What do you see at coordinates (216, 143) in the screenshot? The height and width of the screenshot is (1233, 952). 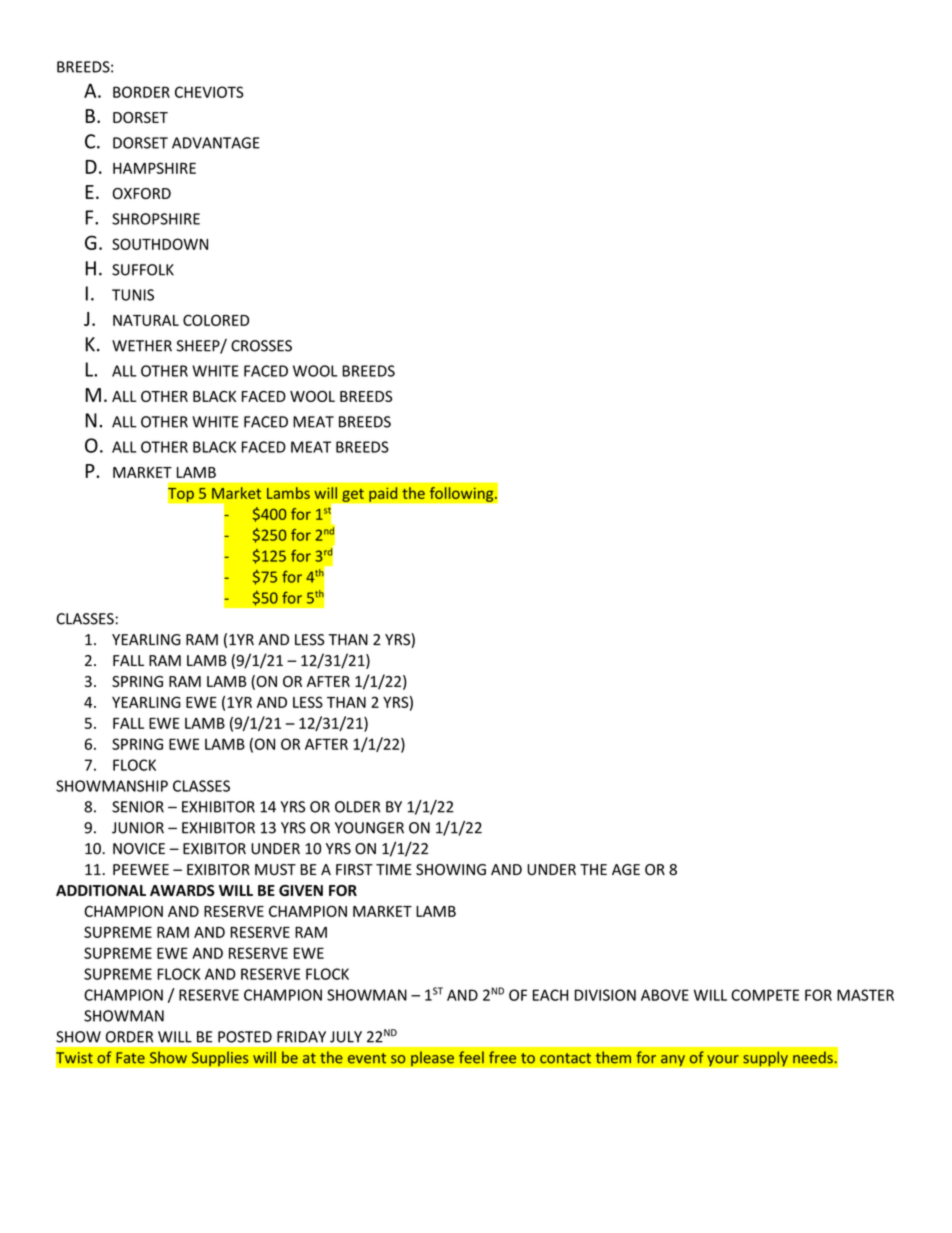 I see `ADVANTAGE` at bounding box center [216, 143].
